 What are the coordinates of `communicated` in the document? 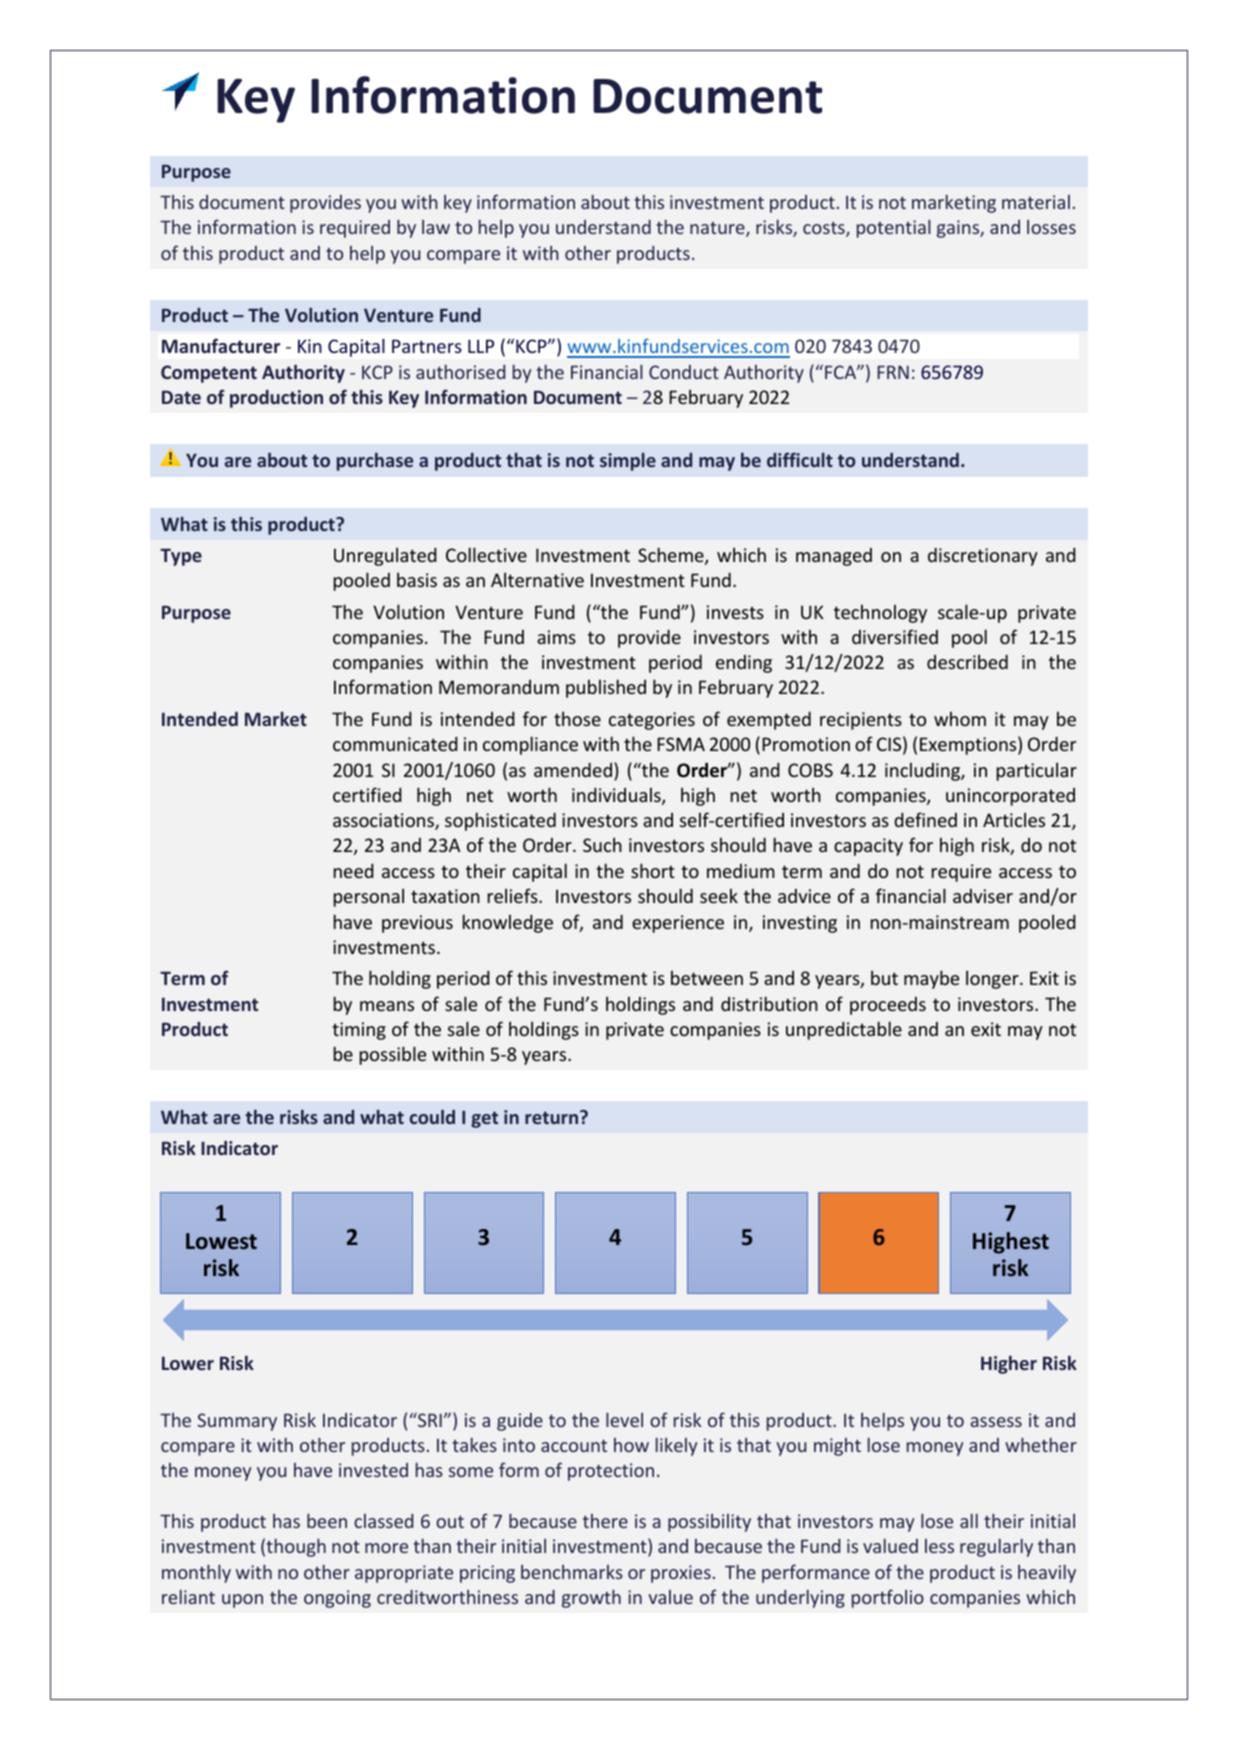 It's located at (395, 744).
